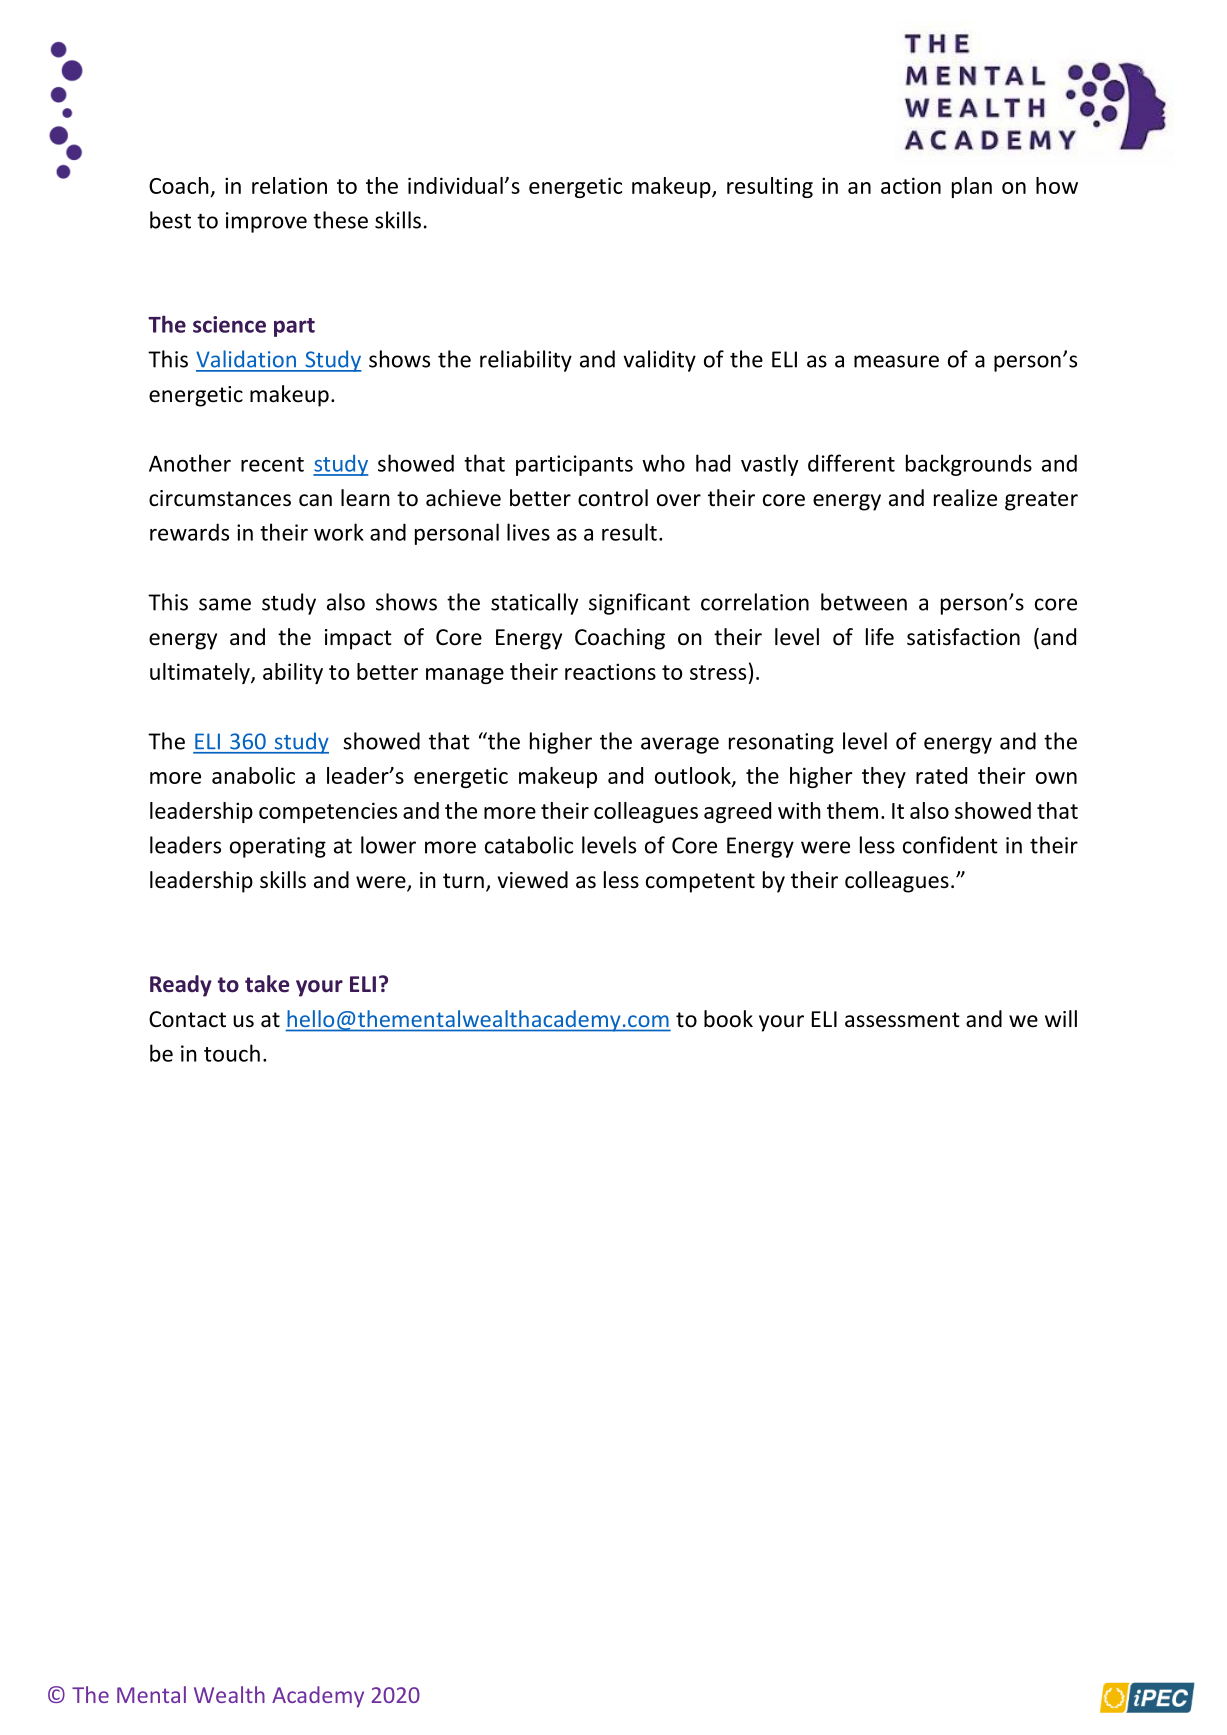  Describe the element at coordinates (663, 463) in the page. I see `who` at that location.
